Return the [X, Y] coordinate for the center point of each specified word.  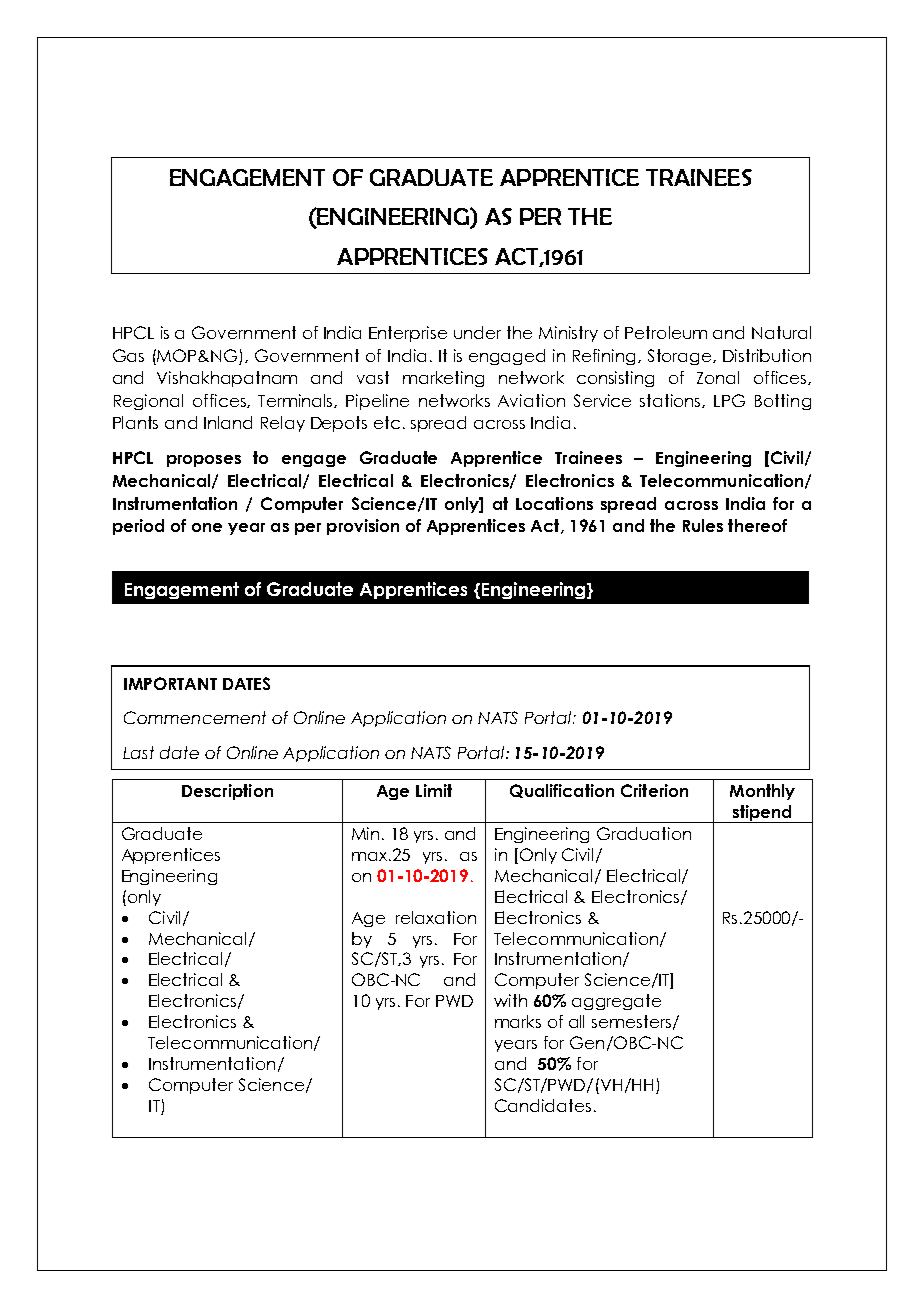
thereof [757, 525]
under [477, 332]
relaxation [436, 917]
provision [363, 527]
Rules [703, 525]
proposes [204, 461]
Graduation [644, 833]
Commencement [195, 717]
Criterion [654, 790]
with [510, 1000]
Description [227, 792]
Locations [554, 503]
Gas [128, 355]
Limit [434, 790]
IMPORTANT [170, 683]
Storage [681, 357]
